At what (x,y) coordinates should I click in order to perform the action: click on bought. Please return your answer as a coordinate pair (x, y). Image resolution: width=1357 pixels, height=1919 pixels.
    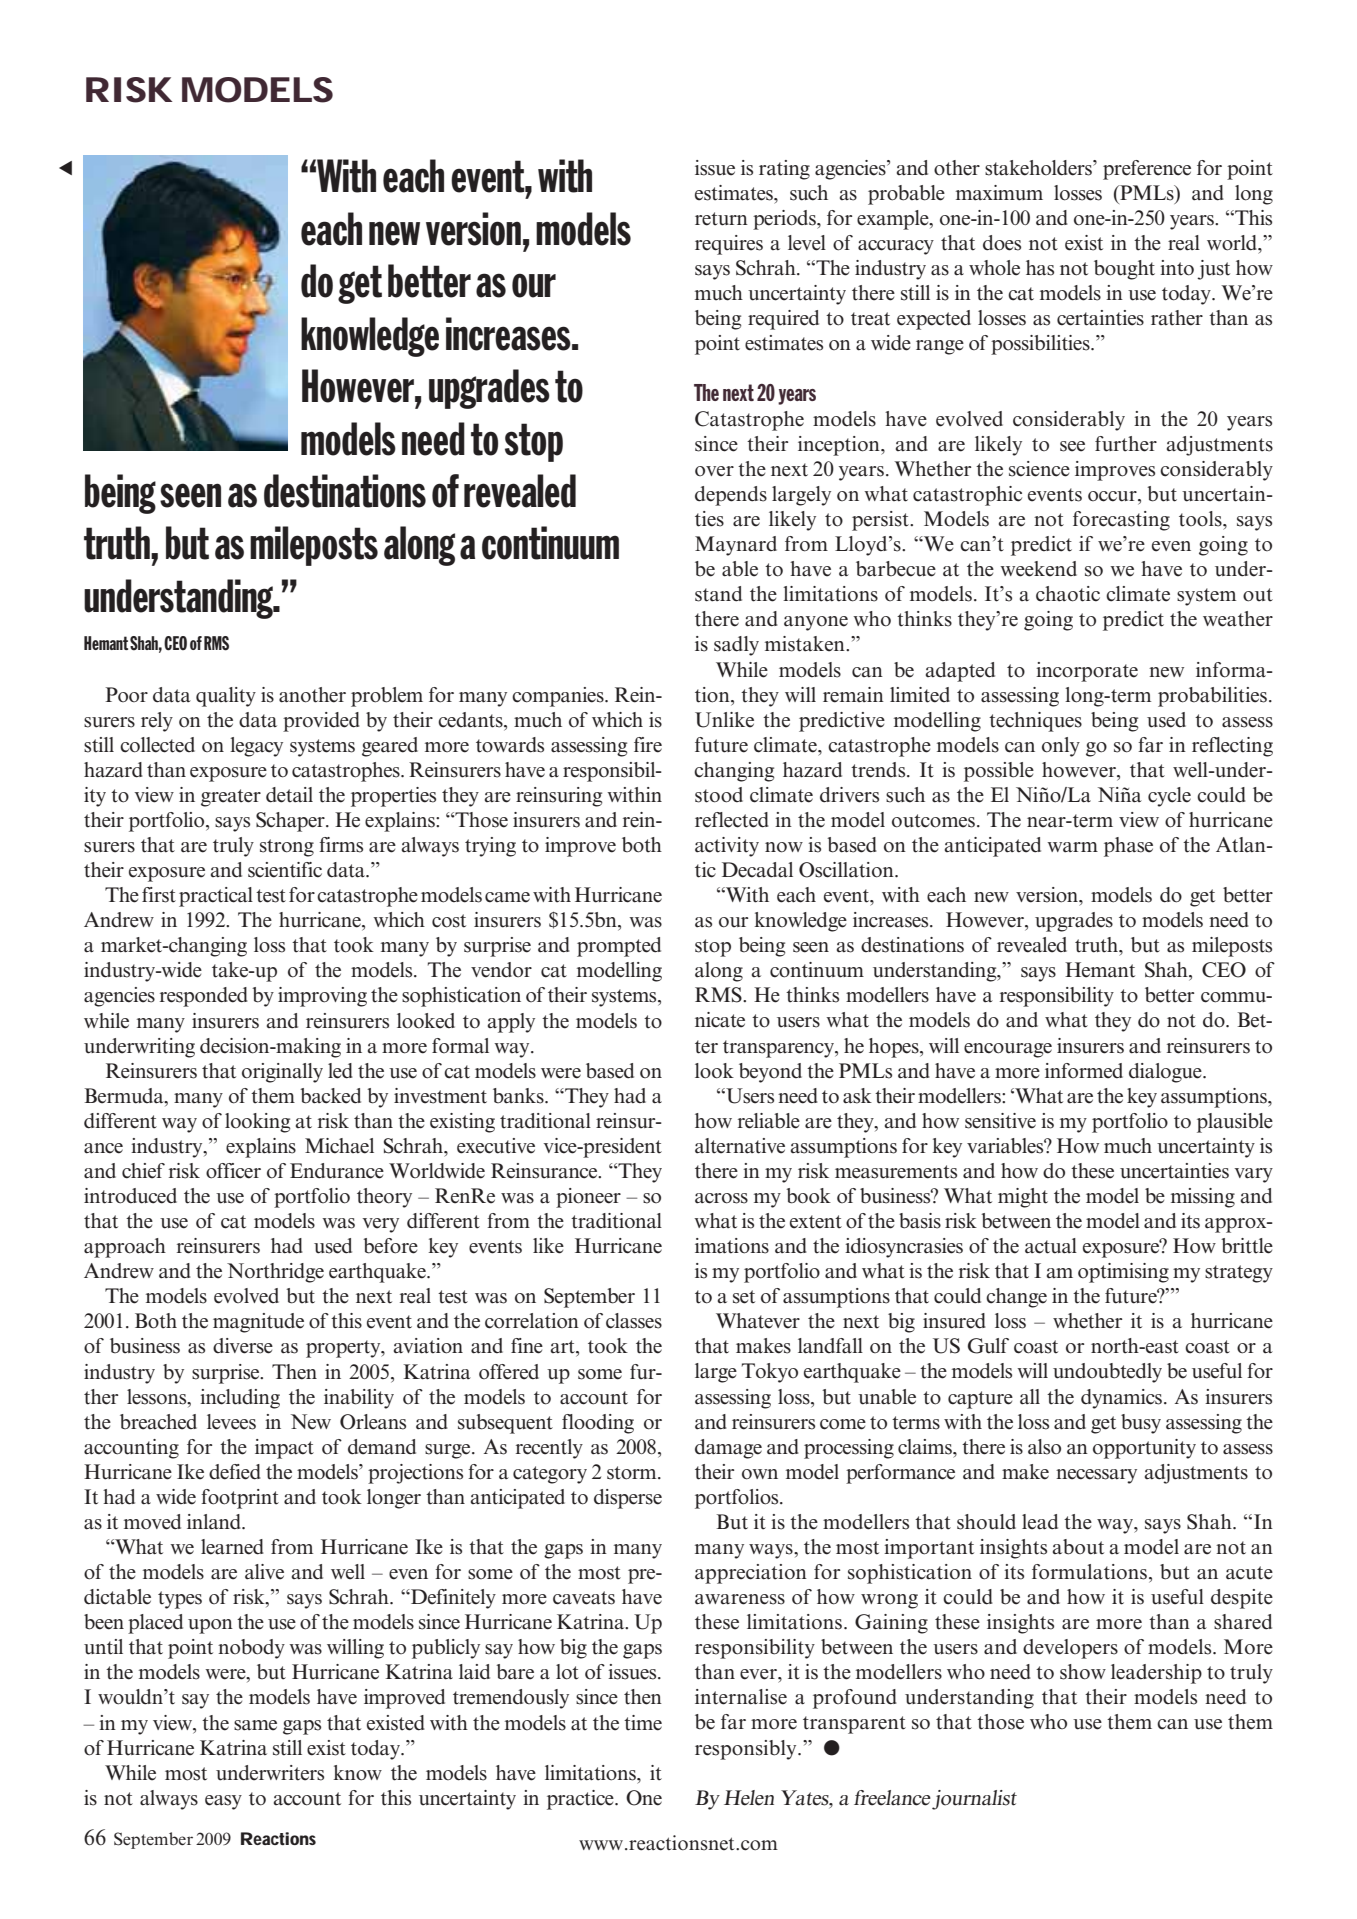
    Looking at the image, I should click on (1124, 270).
